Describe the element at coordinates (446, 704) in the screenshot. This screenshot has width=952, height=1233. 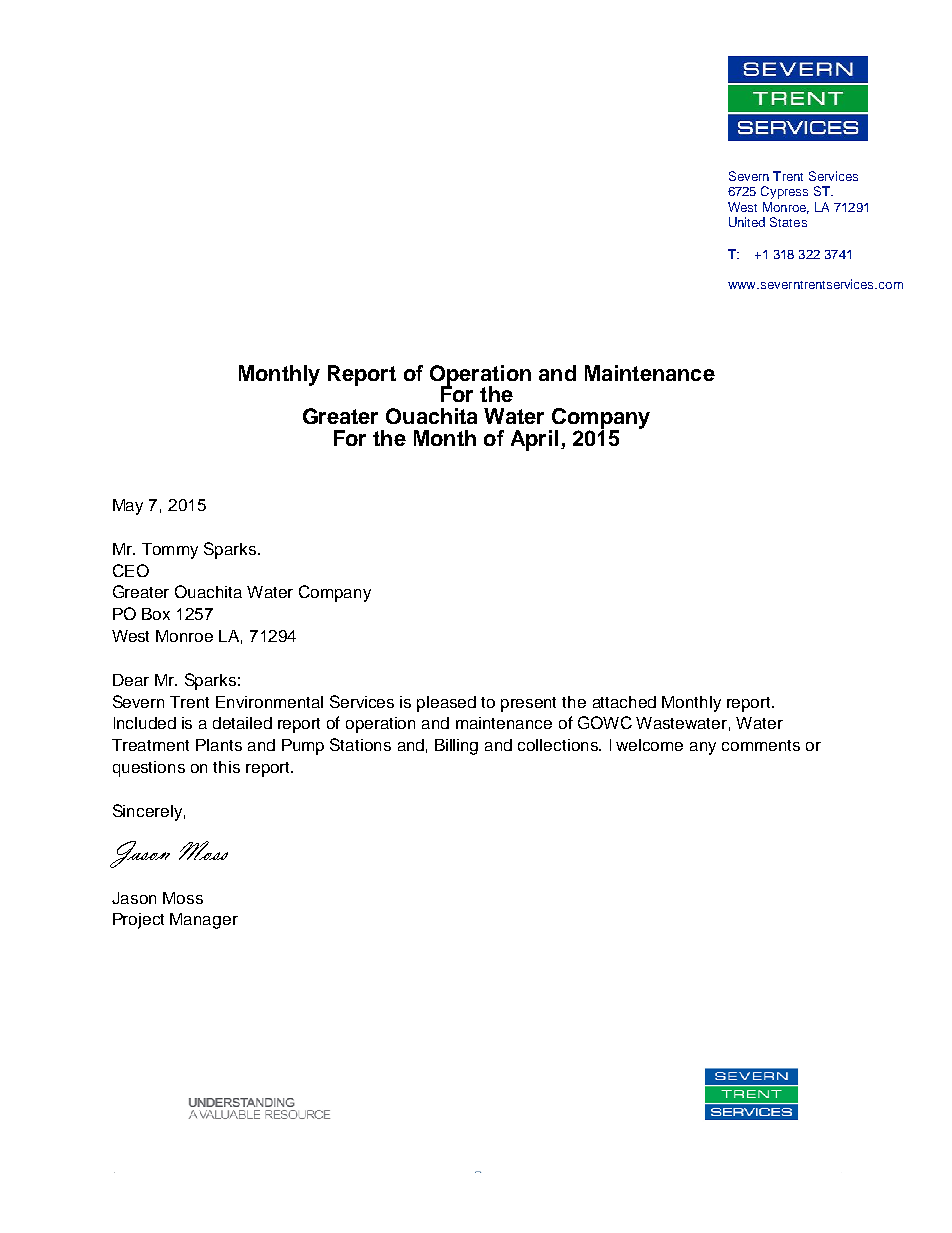
I see `pleased` at that location.
